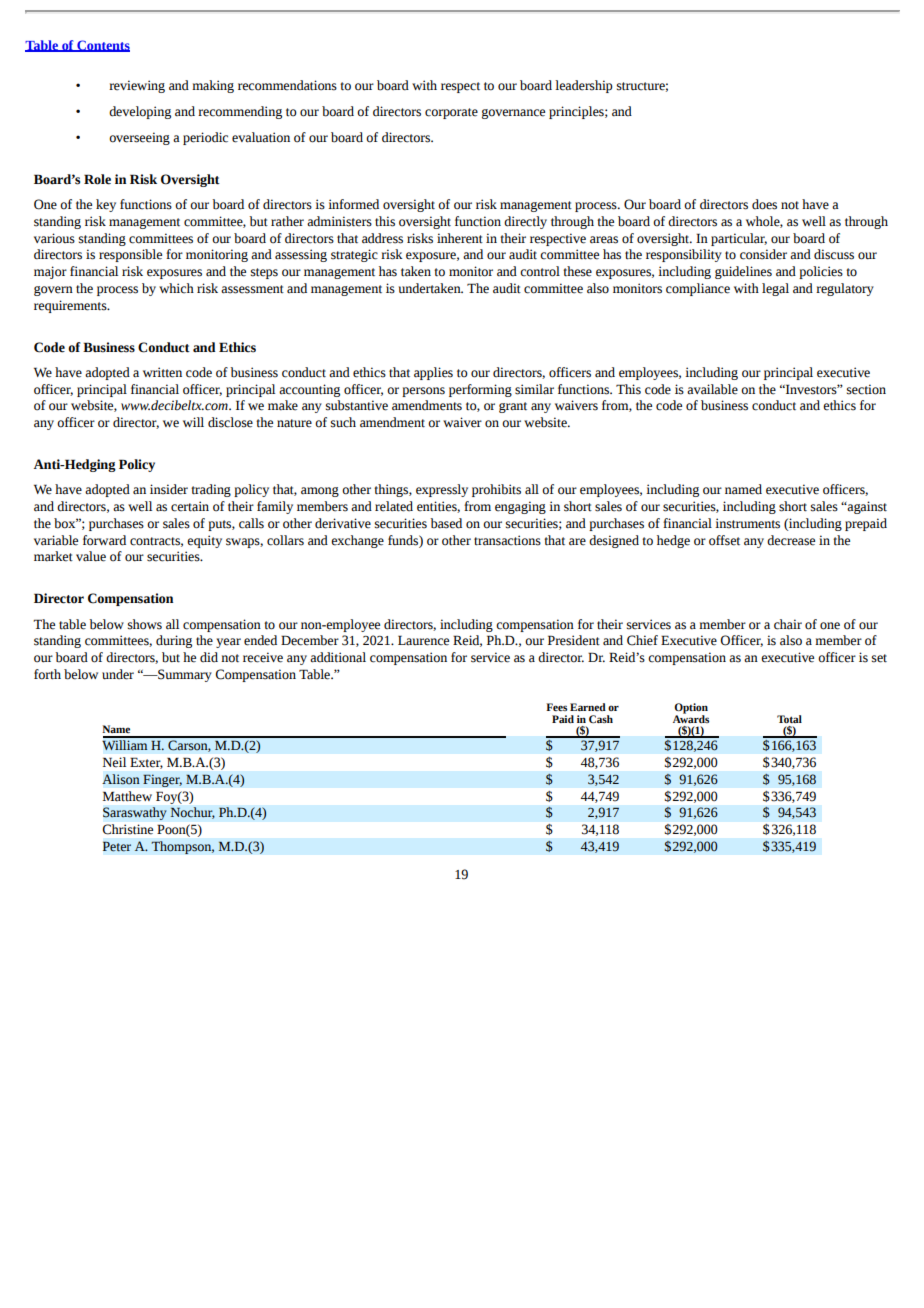 The image size is (924, 1308). What do you see at coordinates (791, 540) in the page?
I see `decrease` at bounding box center [791, 540].
